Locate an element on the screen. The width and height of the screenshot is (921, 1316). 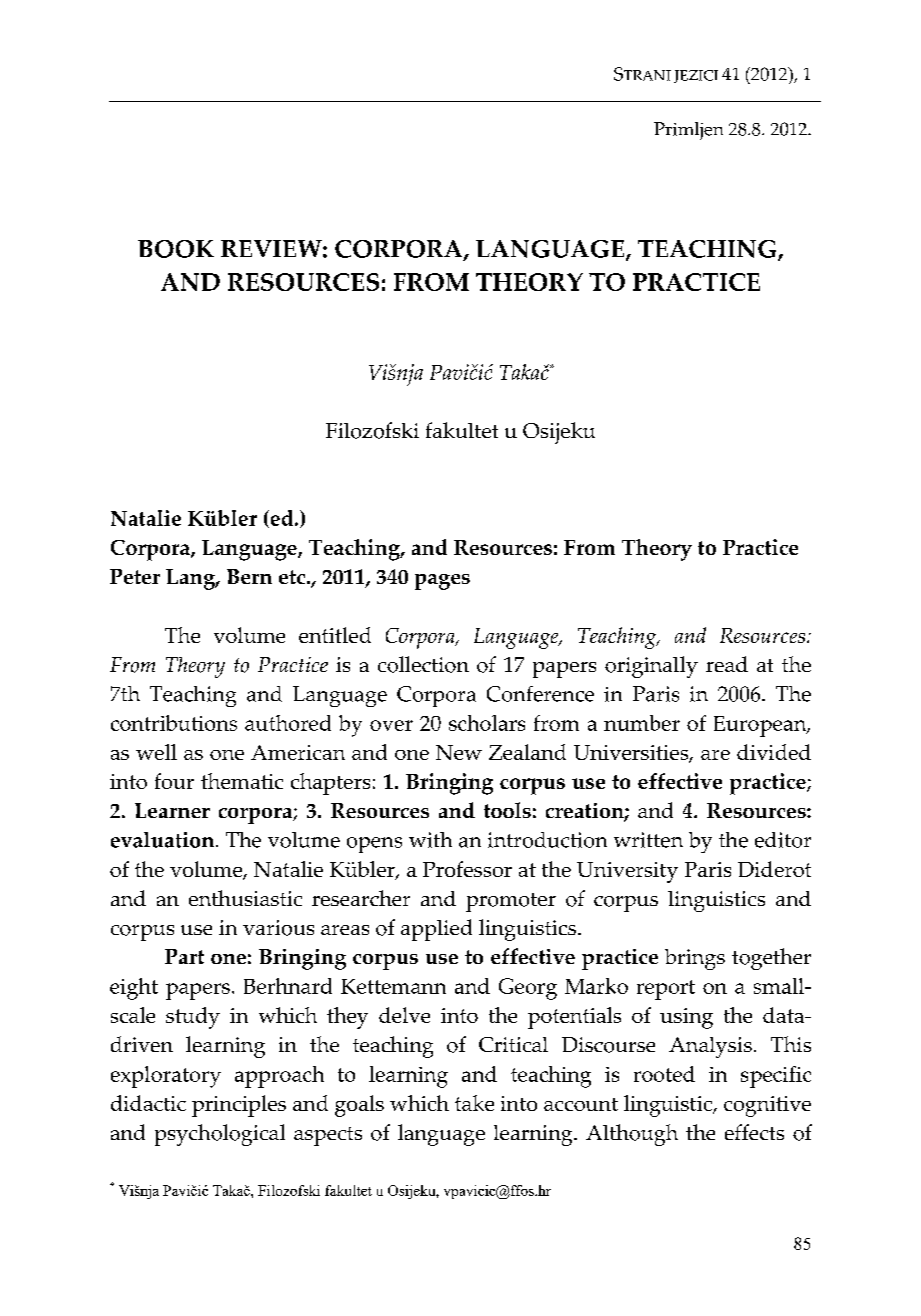
principles is located at coordinates (239, 1106).
